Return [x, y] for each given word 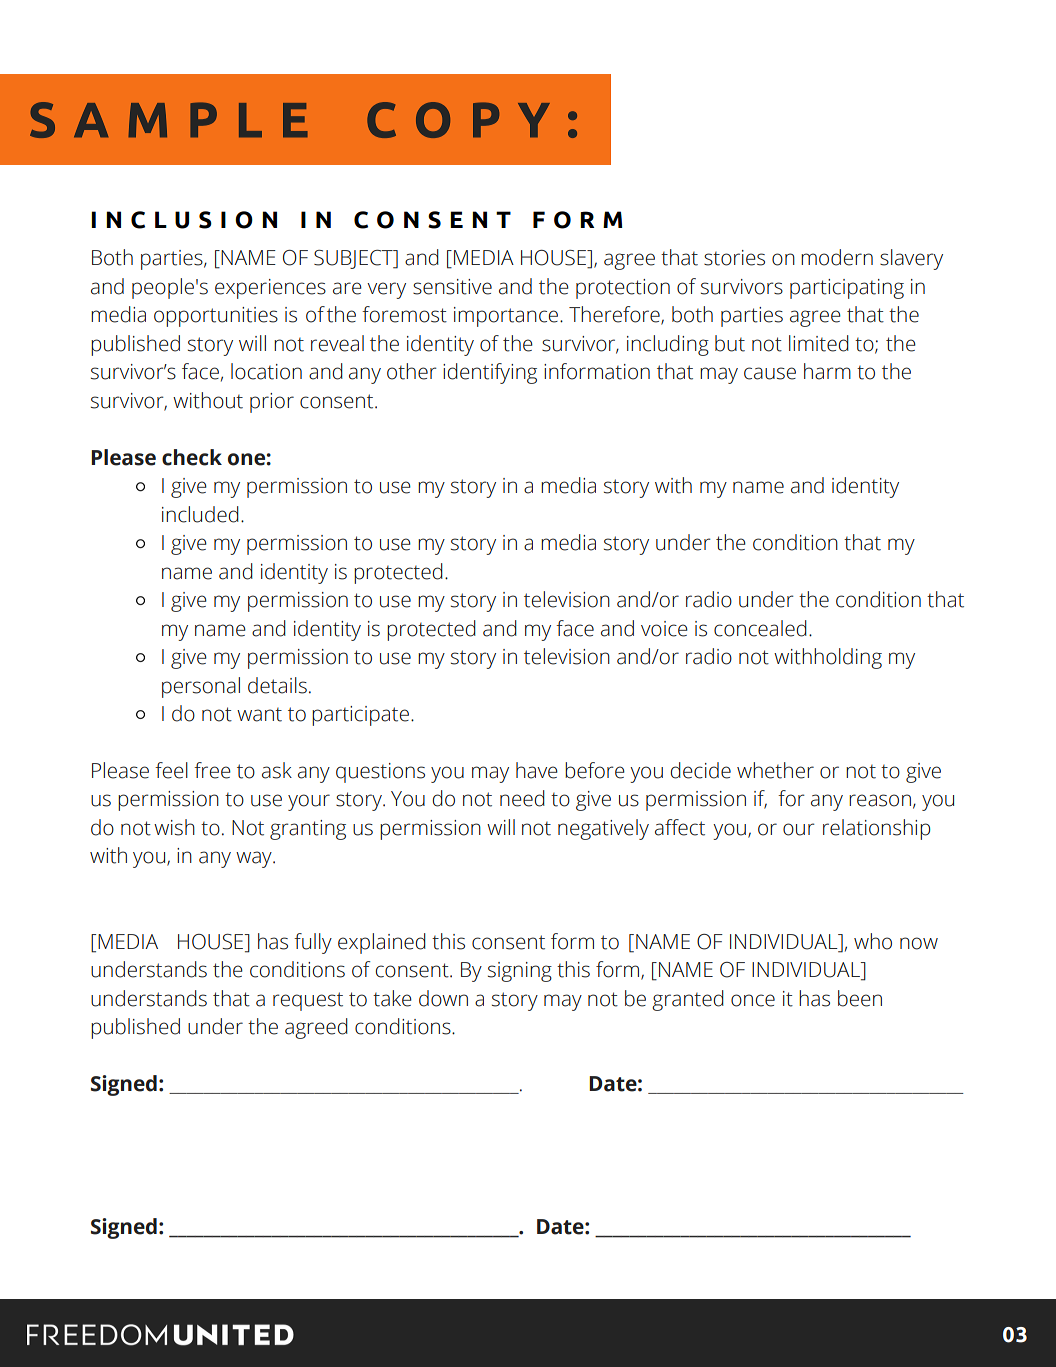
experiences [270, 289]
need [522, 798]
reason [880, 800]
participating [847, 289]
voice [664, 629]
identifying [490, 373]
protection [623, 289]
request [308, 1001]
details [277, 685]
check [192, 457]
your [309, 802]
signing [520, 972]
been [860, 998]
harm [827, 371]
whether [775, 770]
